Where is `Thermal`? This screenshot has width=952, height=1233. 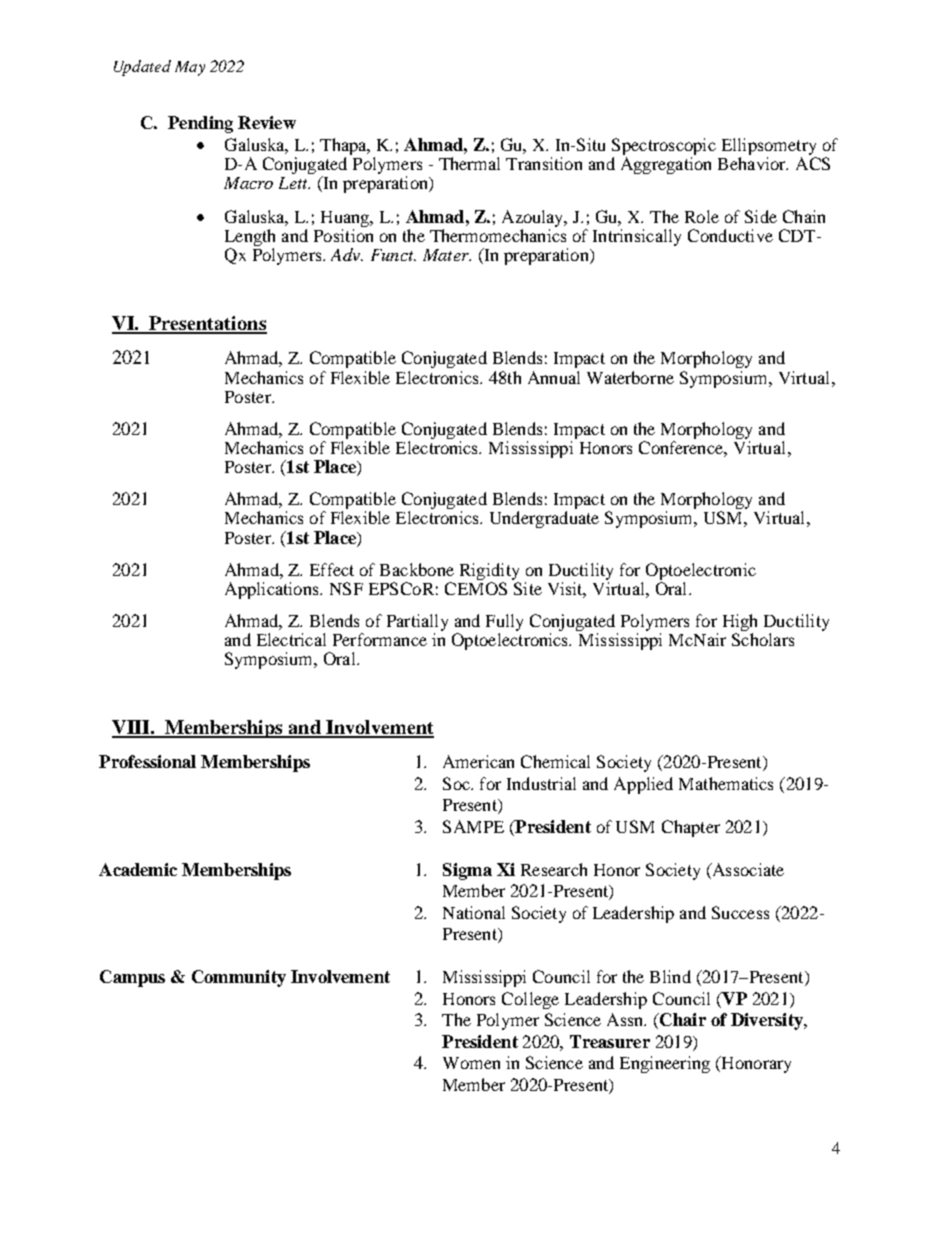 Thermal is located at coordinates (469, 163).
